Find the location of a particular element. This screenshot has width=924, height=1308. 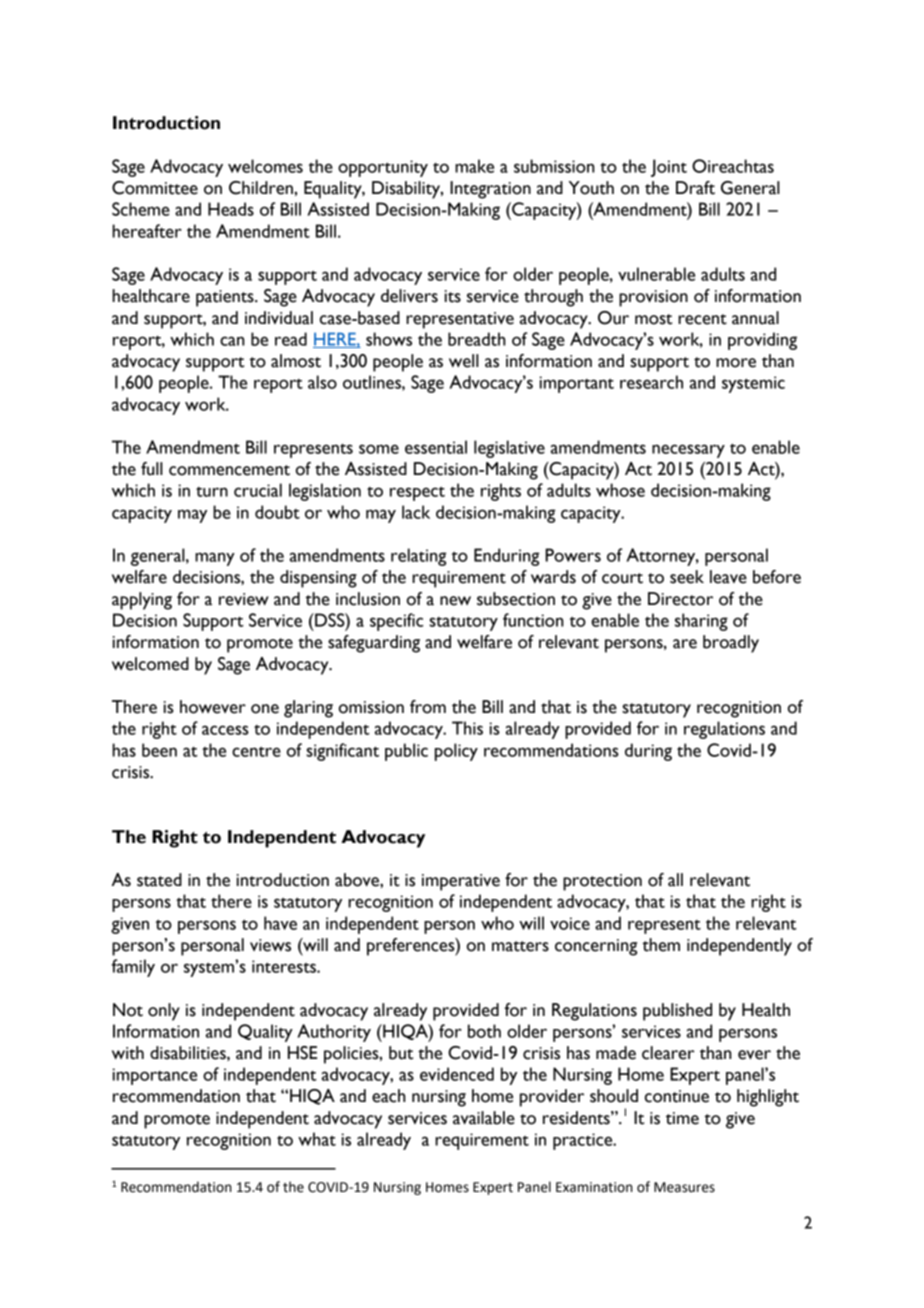

imperative is located at coordinates (461, 882).
